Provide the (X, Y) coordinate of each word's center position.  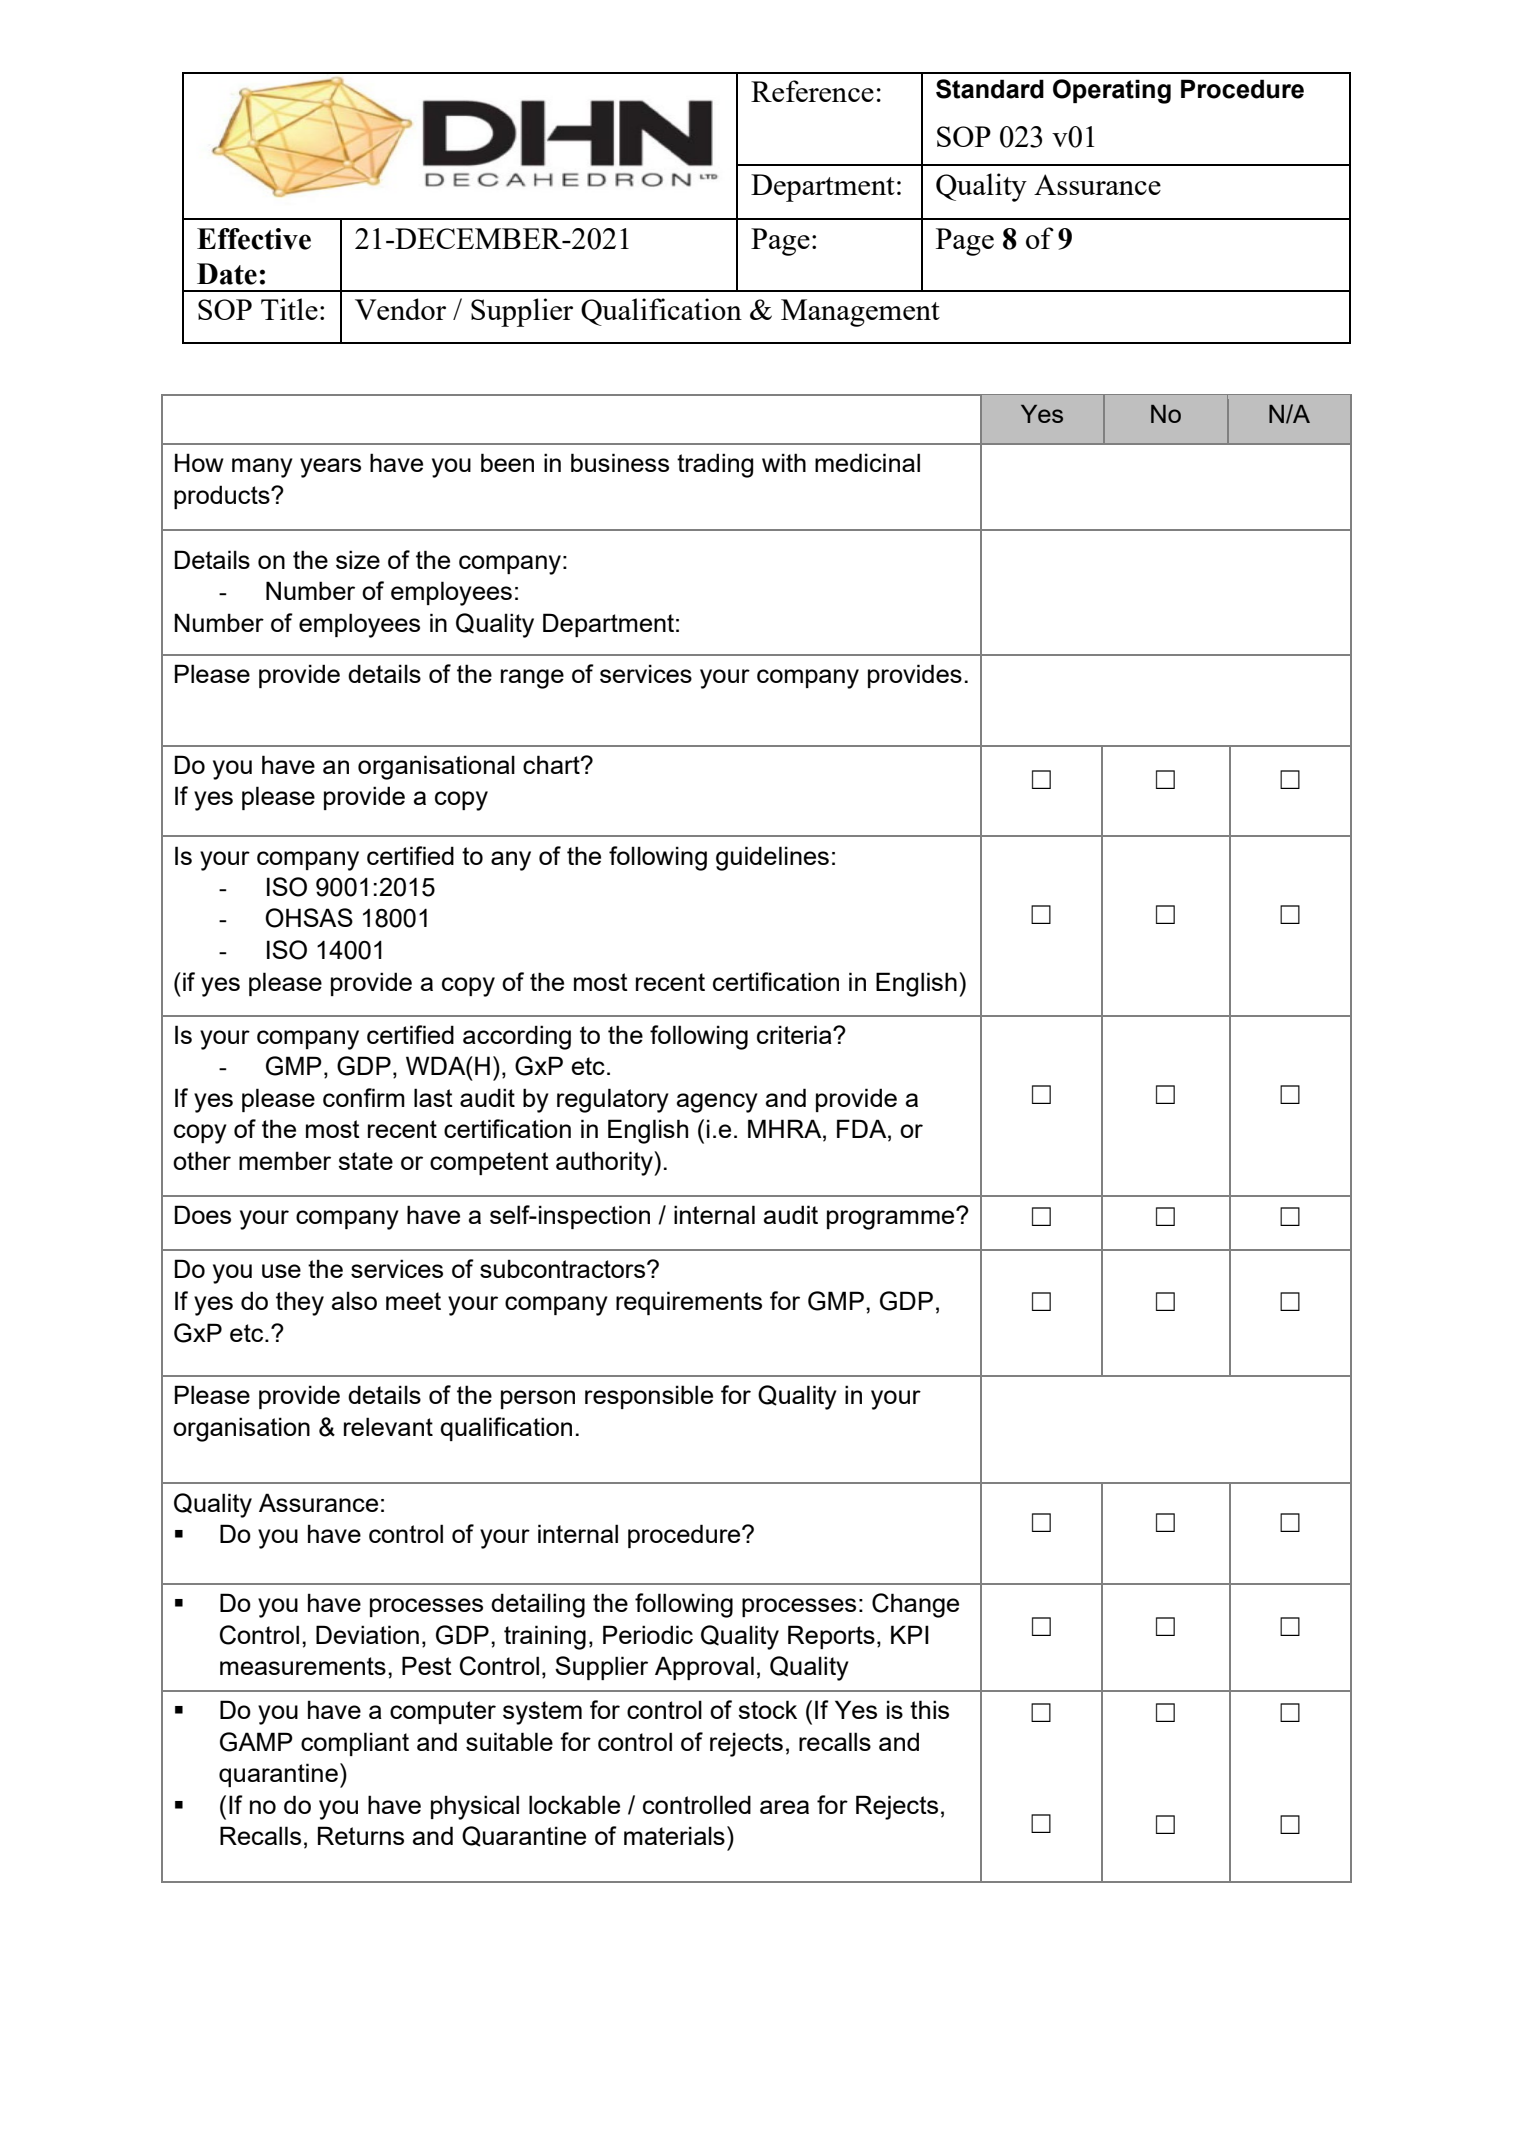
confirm (364, 1097)
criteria (795, 1034)
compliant (355, 1744)
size (358, 559)
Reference (812, 91)
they (300, 1303)
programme (892, 1219)
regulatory (613, 1100)
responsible (649, 1397)
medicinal (867, 462)
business (620, 462)
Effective (254, 239)
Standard (990, 89)
